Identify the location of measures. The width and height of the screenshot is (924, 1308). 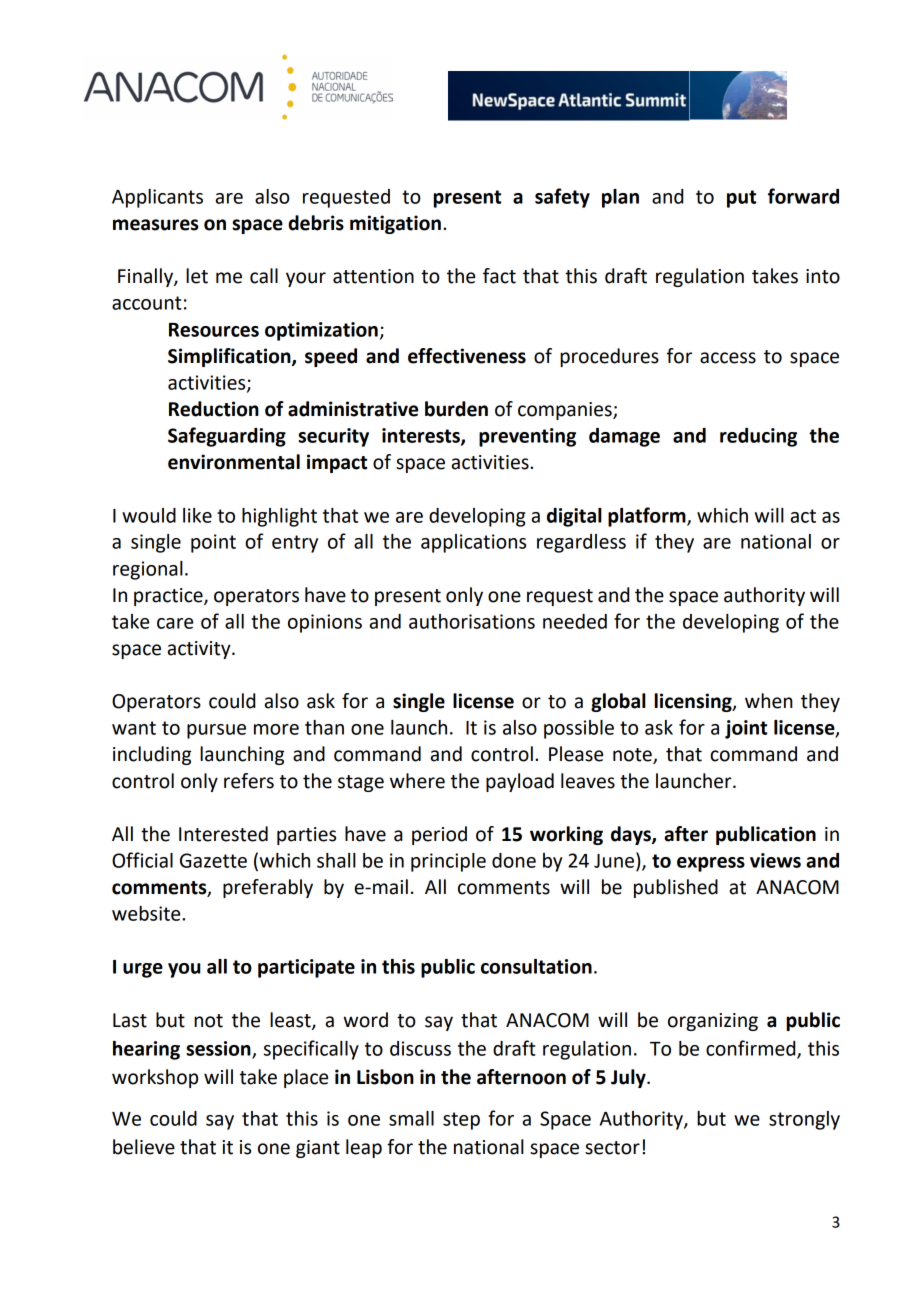
(155, 225).
